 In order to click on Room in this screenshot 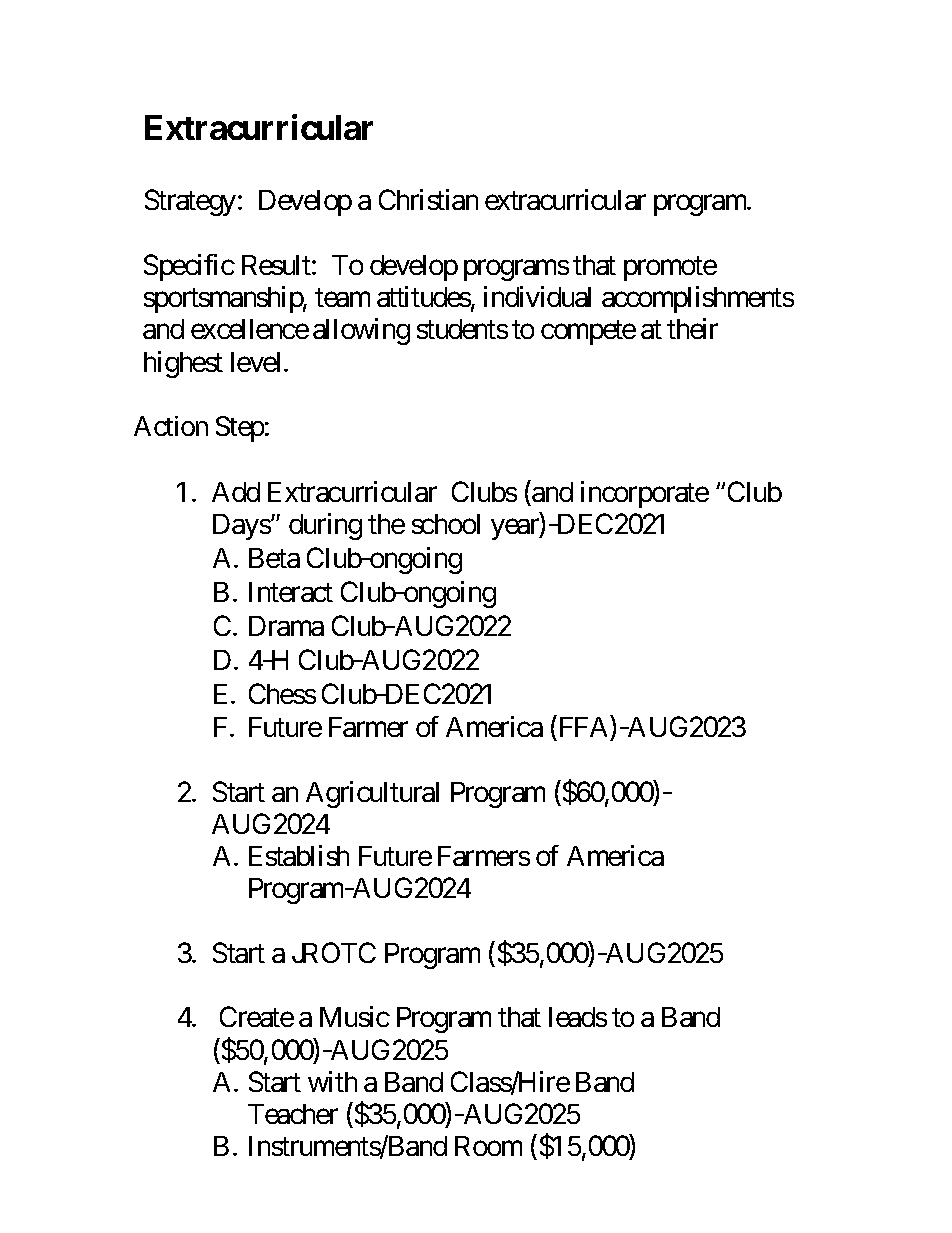, I will do `click(488, 1146)`.
